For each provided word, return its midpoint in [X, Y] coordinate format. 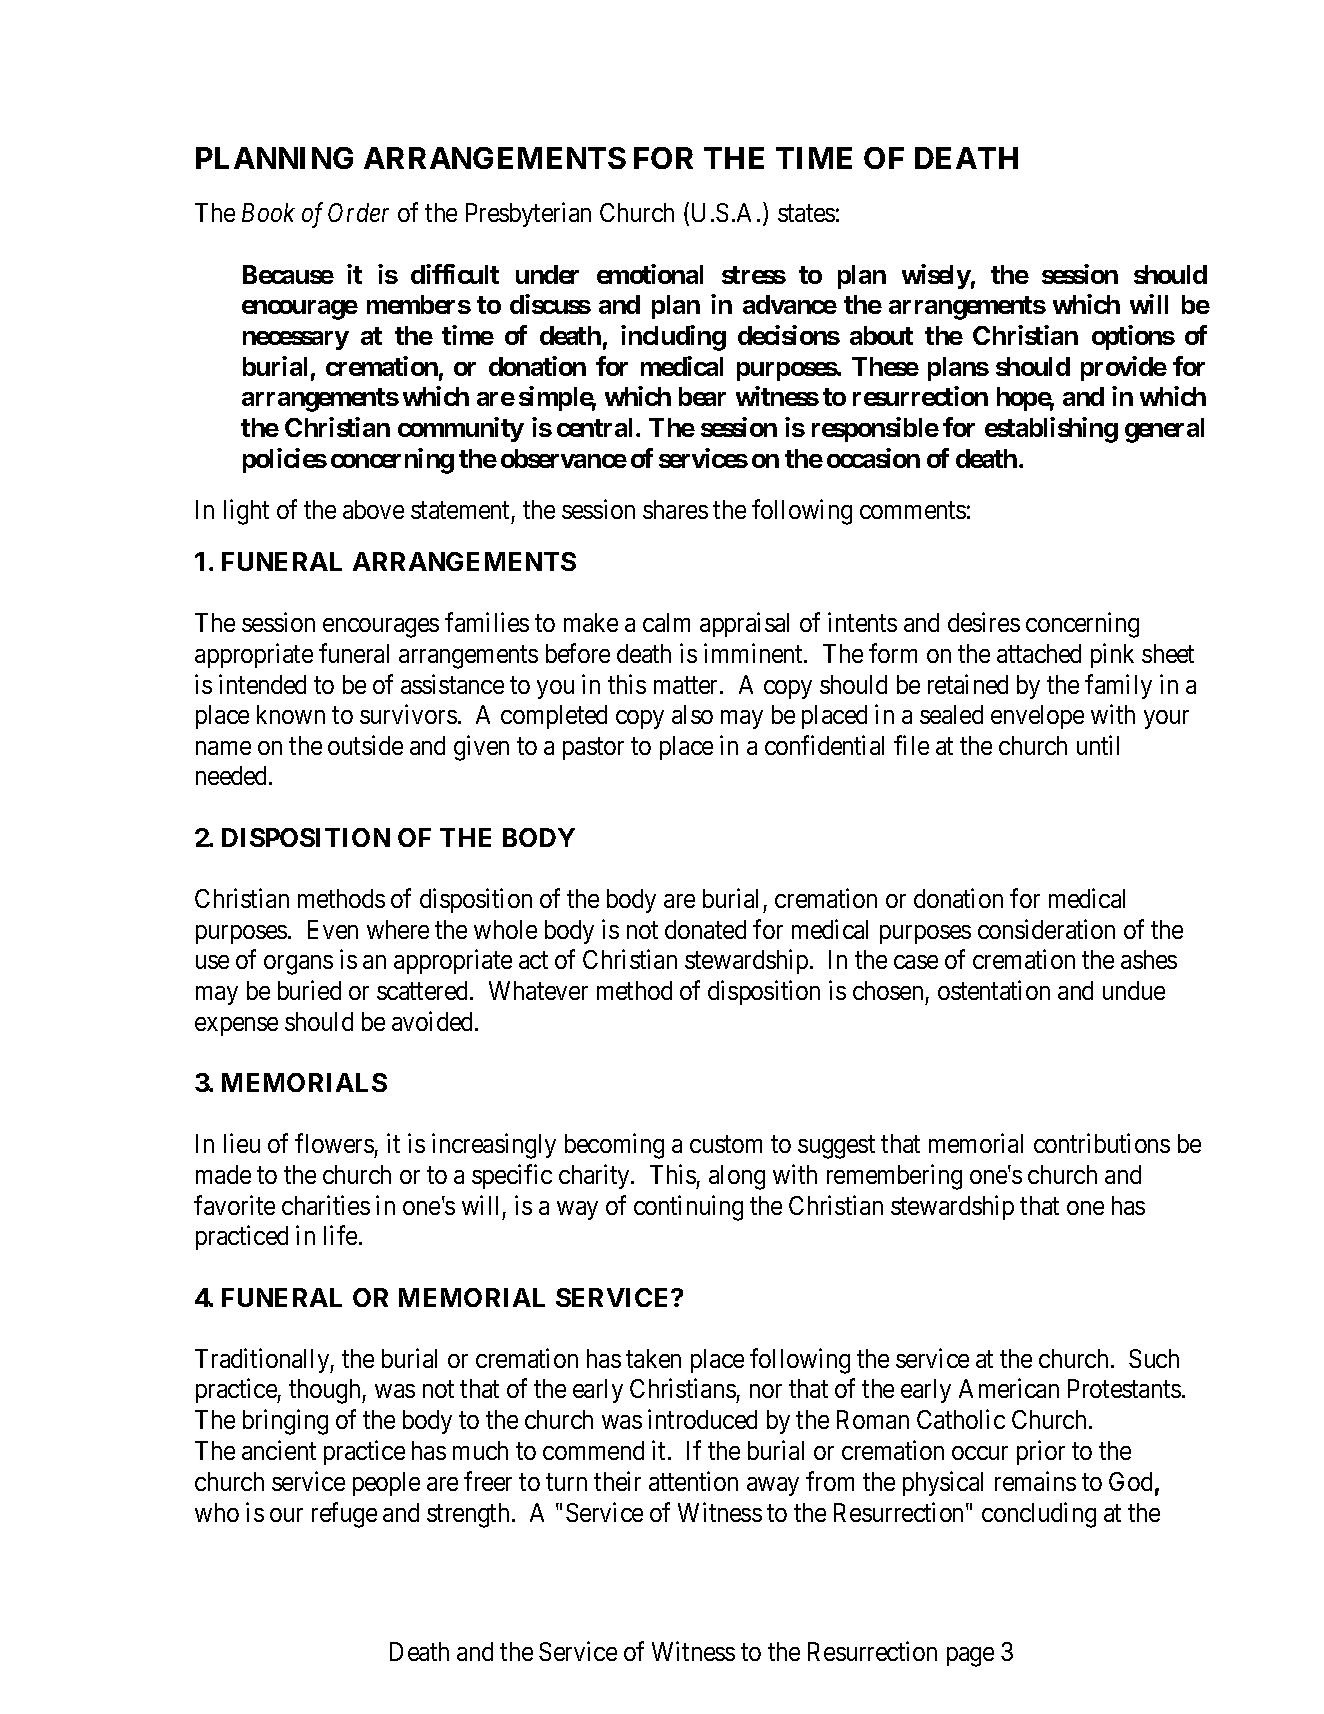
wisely [936, 276]
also [692, 714]
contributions [1102, 1143]
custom [726, 1144]
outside [365, 745]
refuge [344, 1515]
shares [675, 509]
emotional [650, 274]
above [373, 509]
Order [358, 212]
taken [653, 1358]
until [1098, 745]
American [1009, 1388]
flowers [334, 1143]
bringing [285, 1422]
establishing [1051, 430]
